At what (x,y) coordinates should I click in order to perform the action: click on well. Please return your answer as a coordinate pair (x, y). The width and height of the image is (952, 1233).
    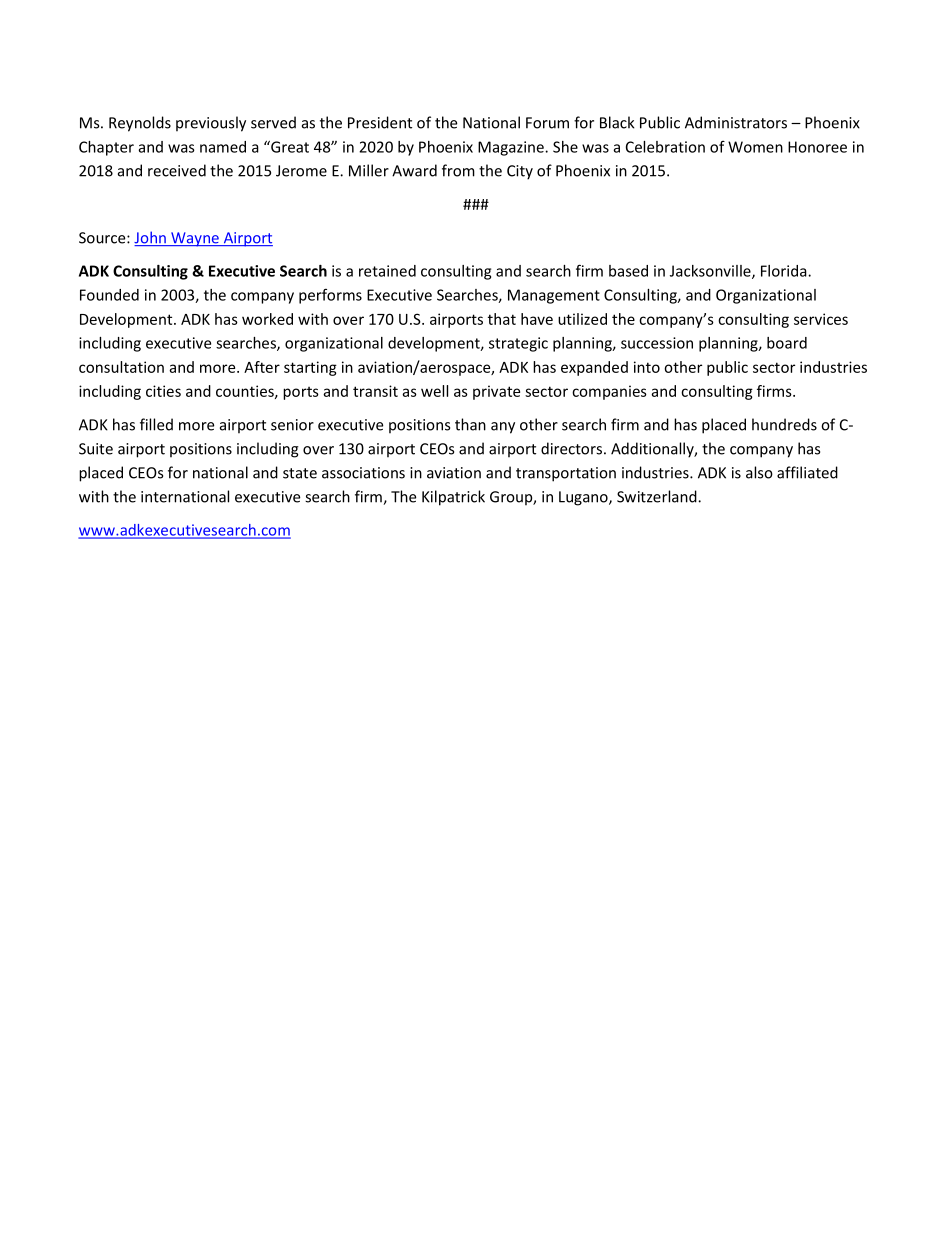
    Looking at the image, I should click on (434, 391).
